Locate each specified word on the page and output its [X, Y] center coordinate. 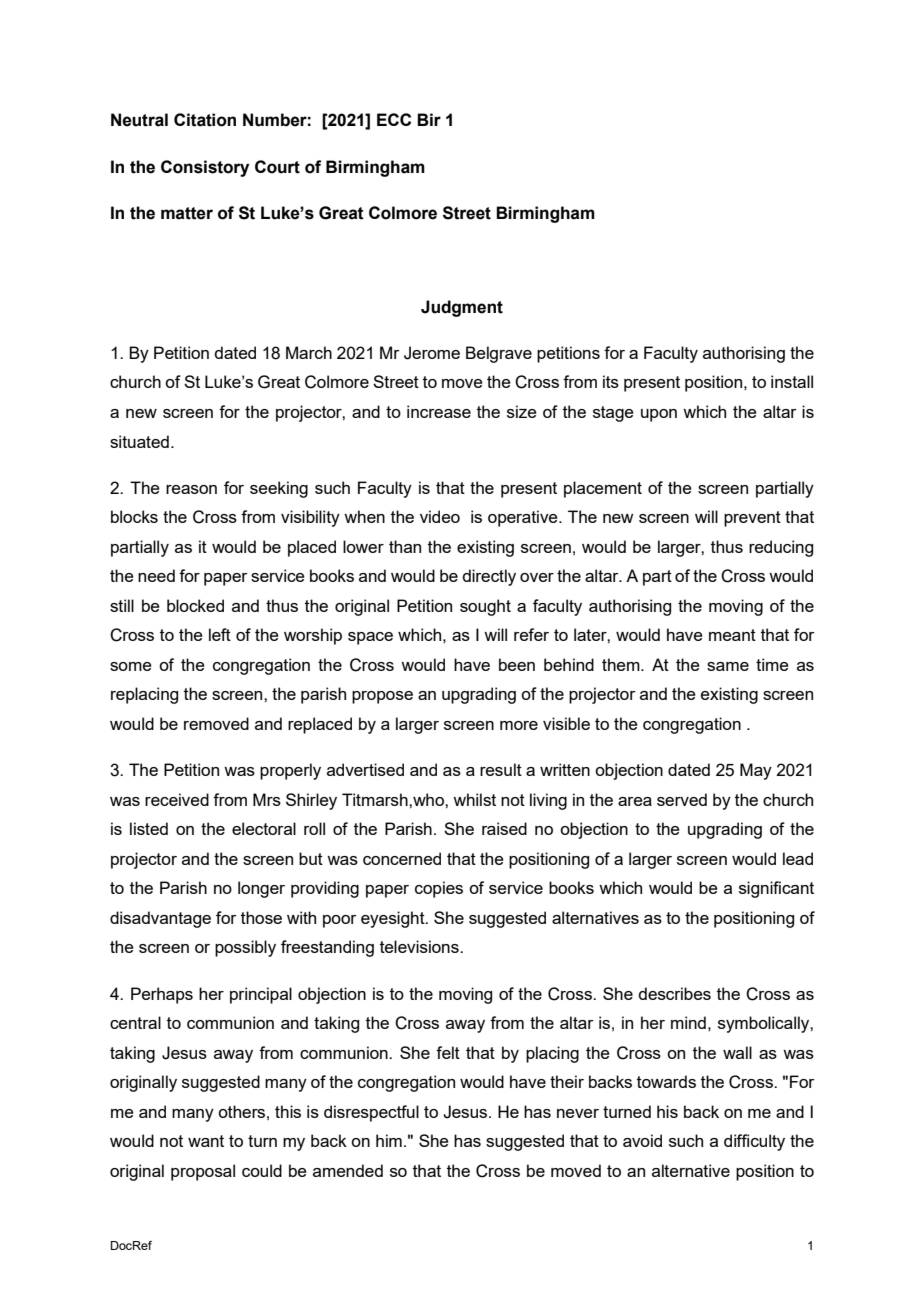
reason [191, 489]
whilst [474, 799]
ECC [394, 119]
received [177, 799]
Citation [205, 120]
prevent [752, 519]
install [792, 381]
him [389, 1140]
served [682, 799]
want [206, 1141]
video [440, 516]
